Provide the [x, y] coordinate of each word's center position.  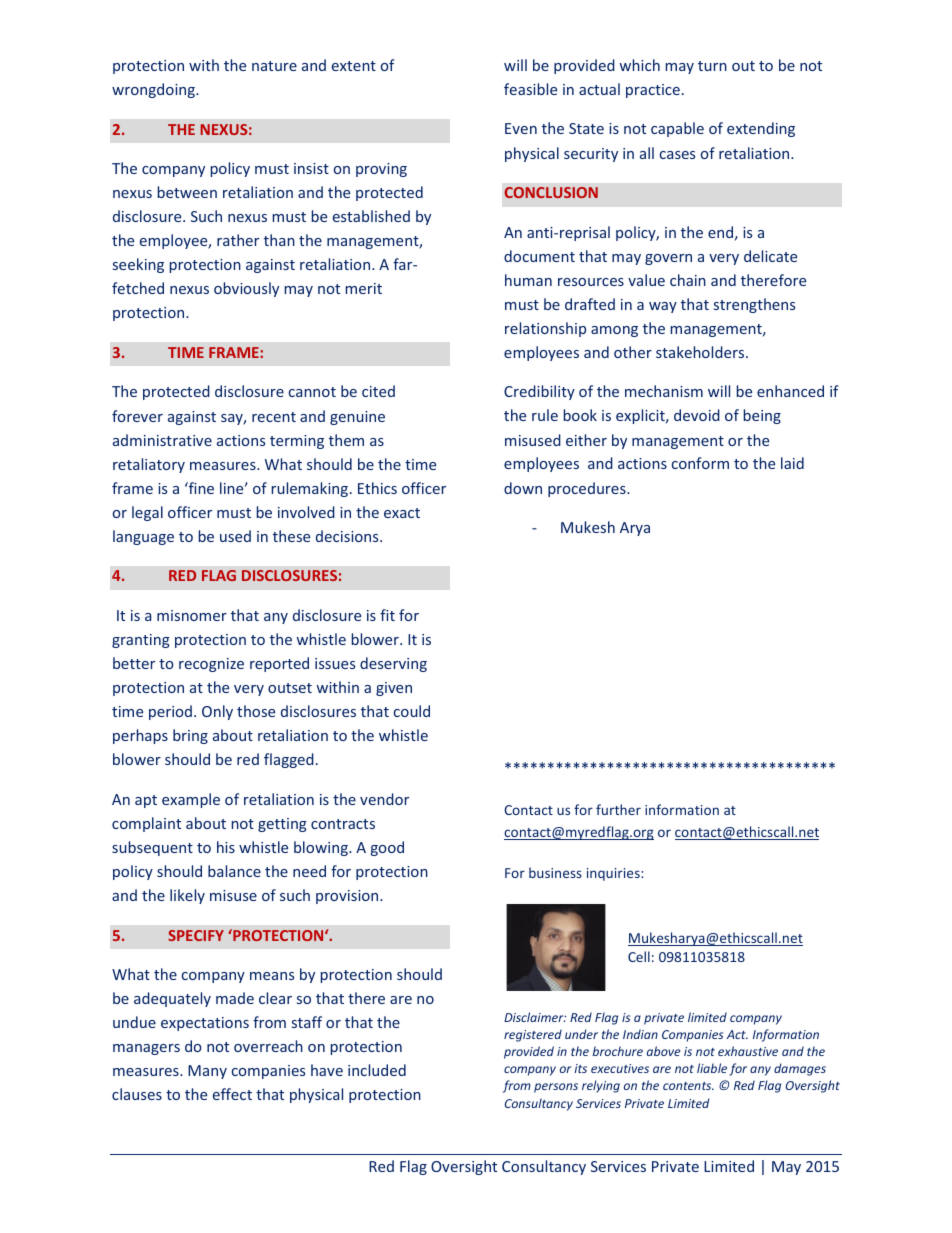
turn [712, 66]
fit [387, 615]
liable [712, 1068]
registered [533, 1035]
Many [207, 1072]
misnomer [192, 615]
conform [700, 463]
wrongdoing [154, 90]
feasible [530, 89]
